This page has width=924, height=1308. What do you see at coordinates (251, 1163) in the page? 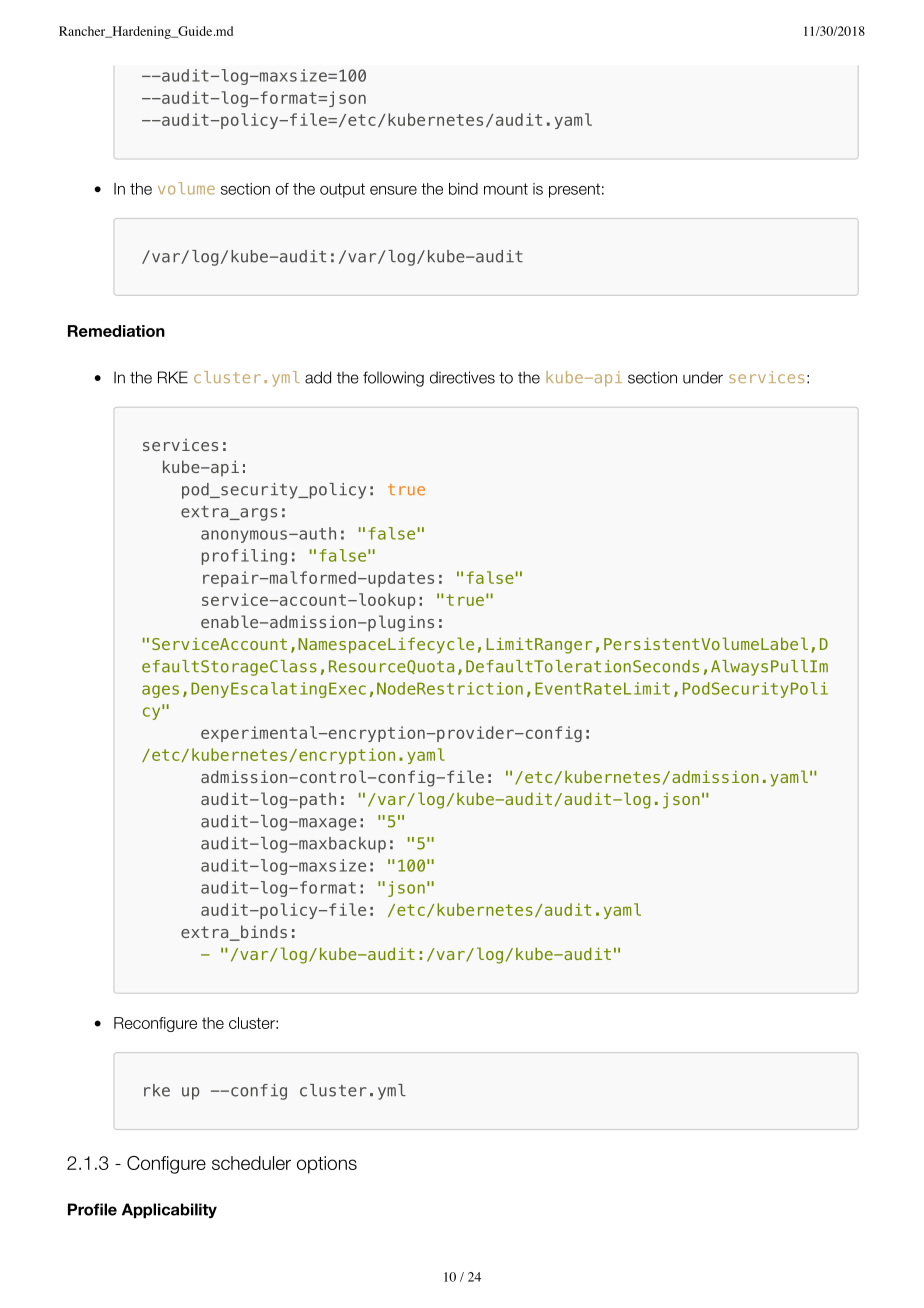
I see `scheduler` at bounding box center [251, 1163].
